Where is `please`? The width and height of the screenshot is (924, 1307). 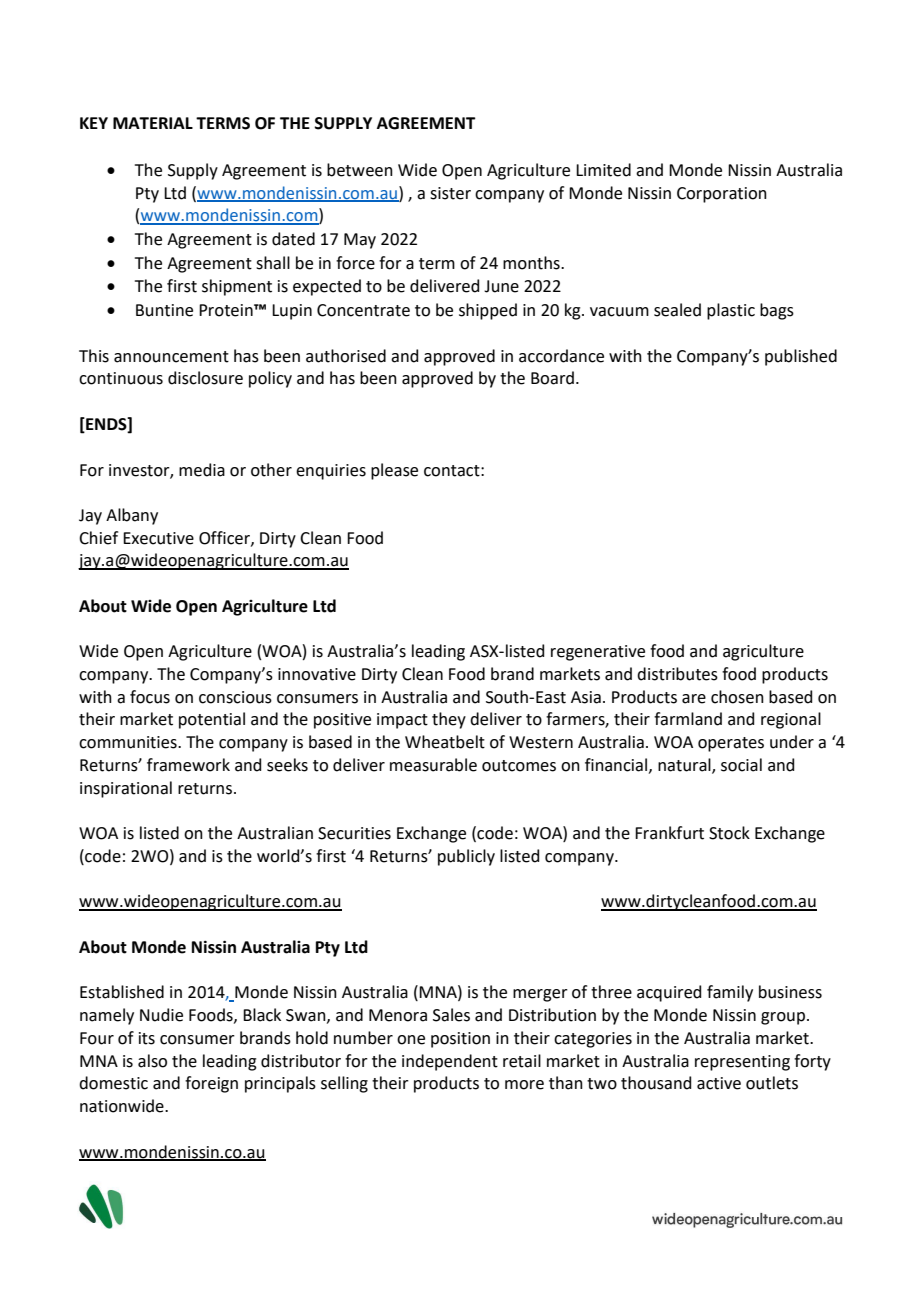 please is located at coordinates (394, 471).
